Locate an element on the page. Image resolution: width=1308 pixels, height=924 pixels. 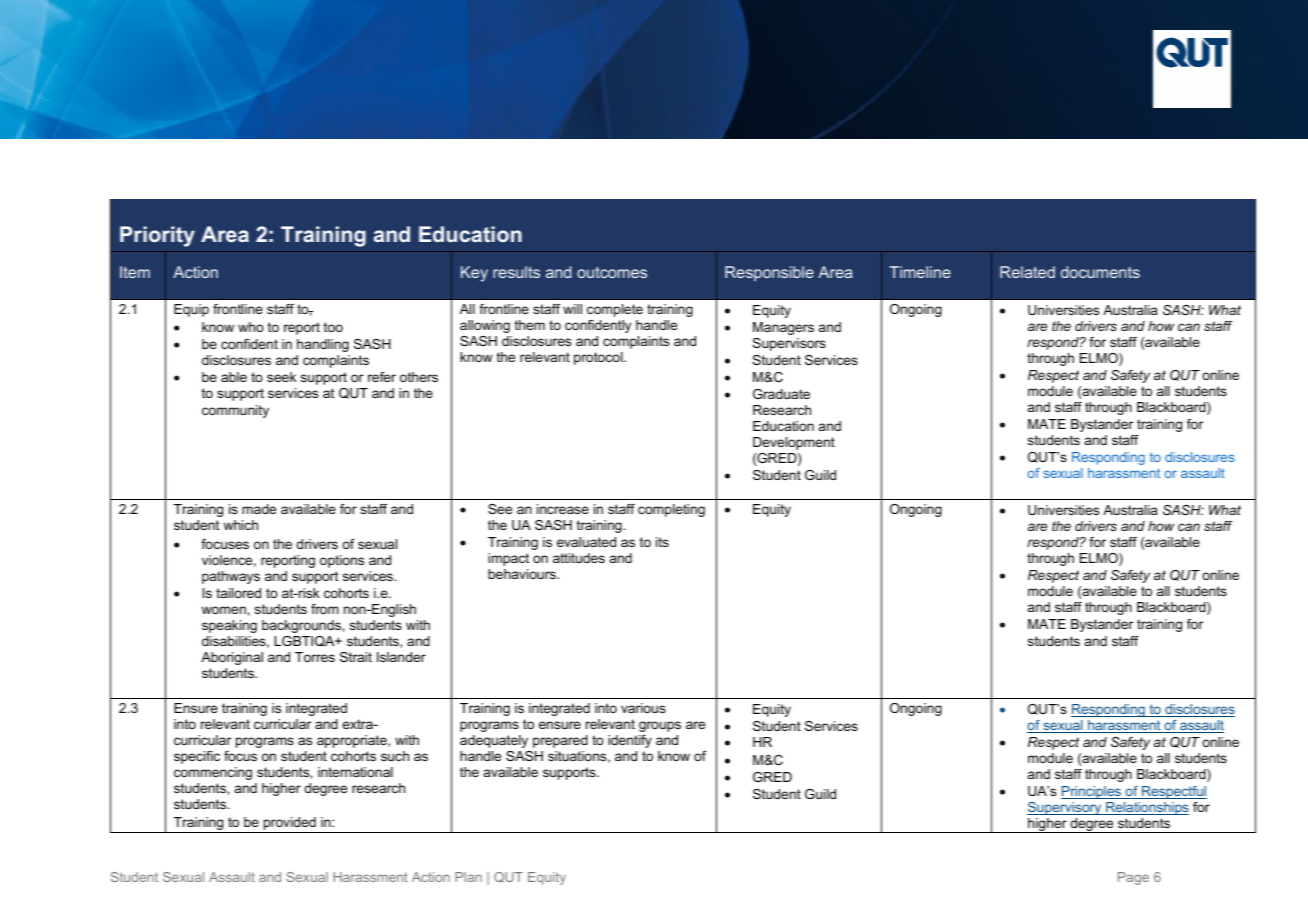
Page is located at coordinates (1133, 878).
